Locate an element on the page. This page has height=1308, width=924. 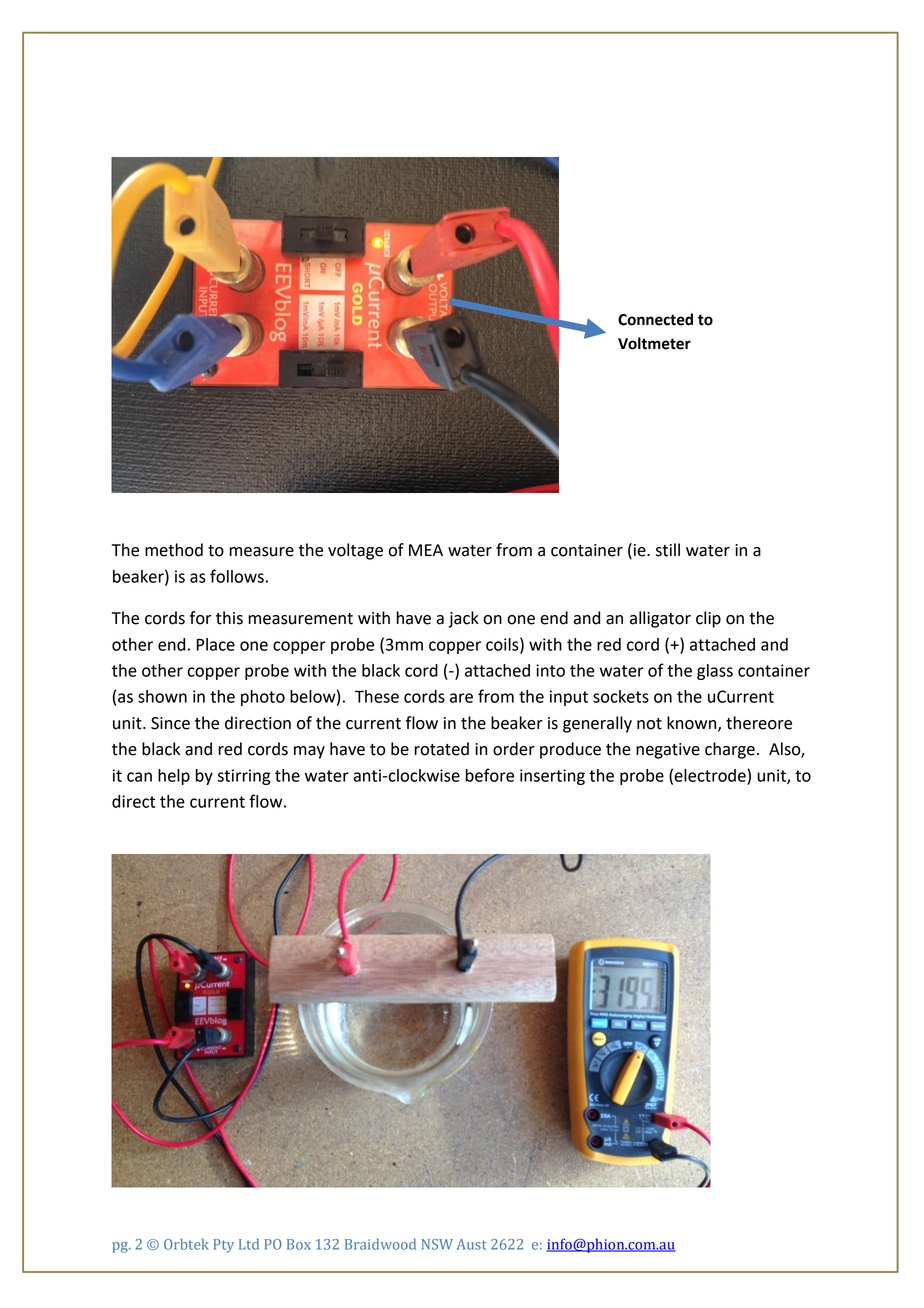
rotated is located at coordinates (441, 749).
